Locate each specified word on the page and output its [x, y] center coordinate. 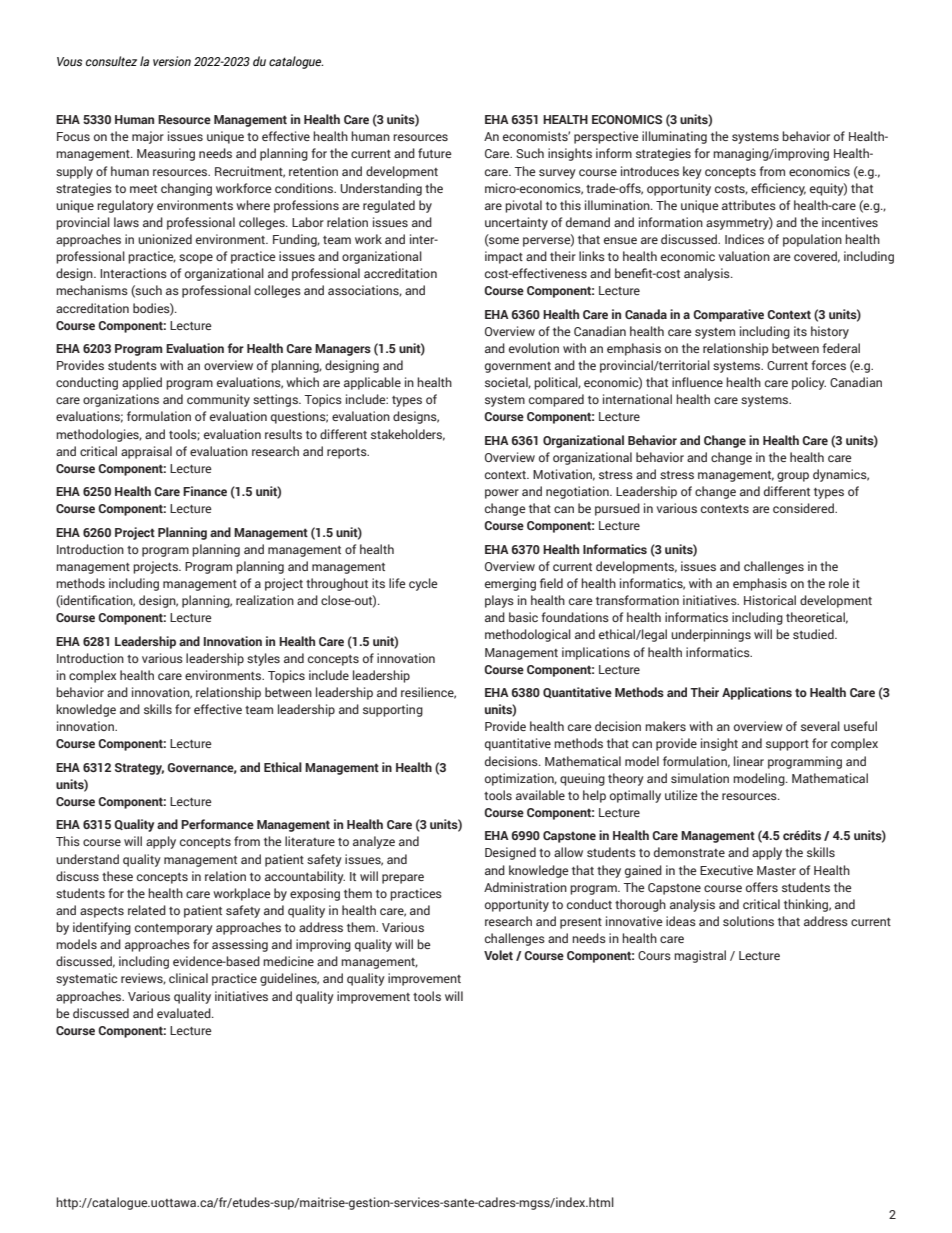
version [172, 61]
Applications [757, 693]
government [518, 367]
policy [809, 383]
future [435, 153]
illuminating [674, 137]
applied [142, 383]
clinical [188, 978]
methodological [528, 635]
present [581, 923]
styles [263, 659]
